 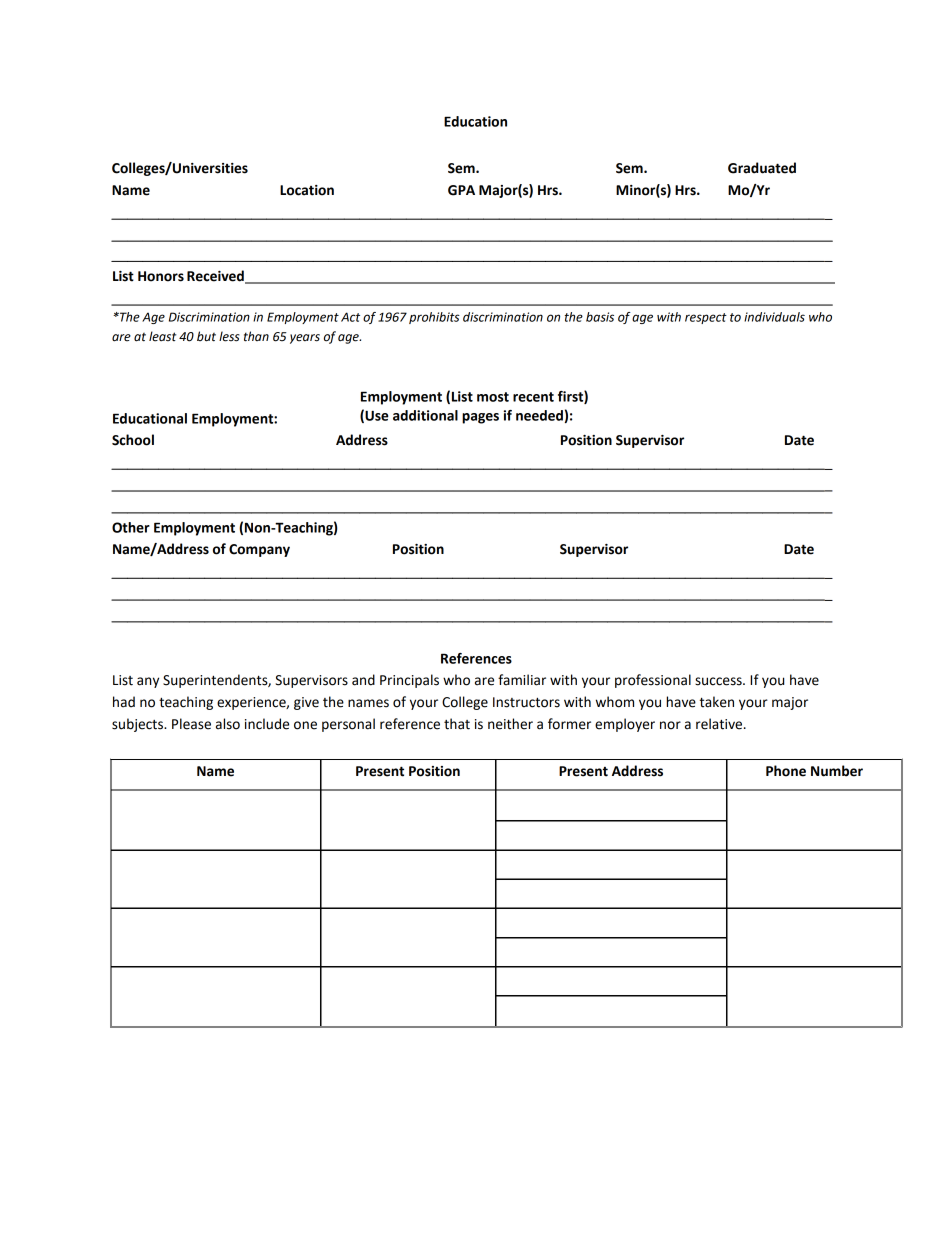 I want to click on Location, so click(x=307, y=190).
